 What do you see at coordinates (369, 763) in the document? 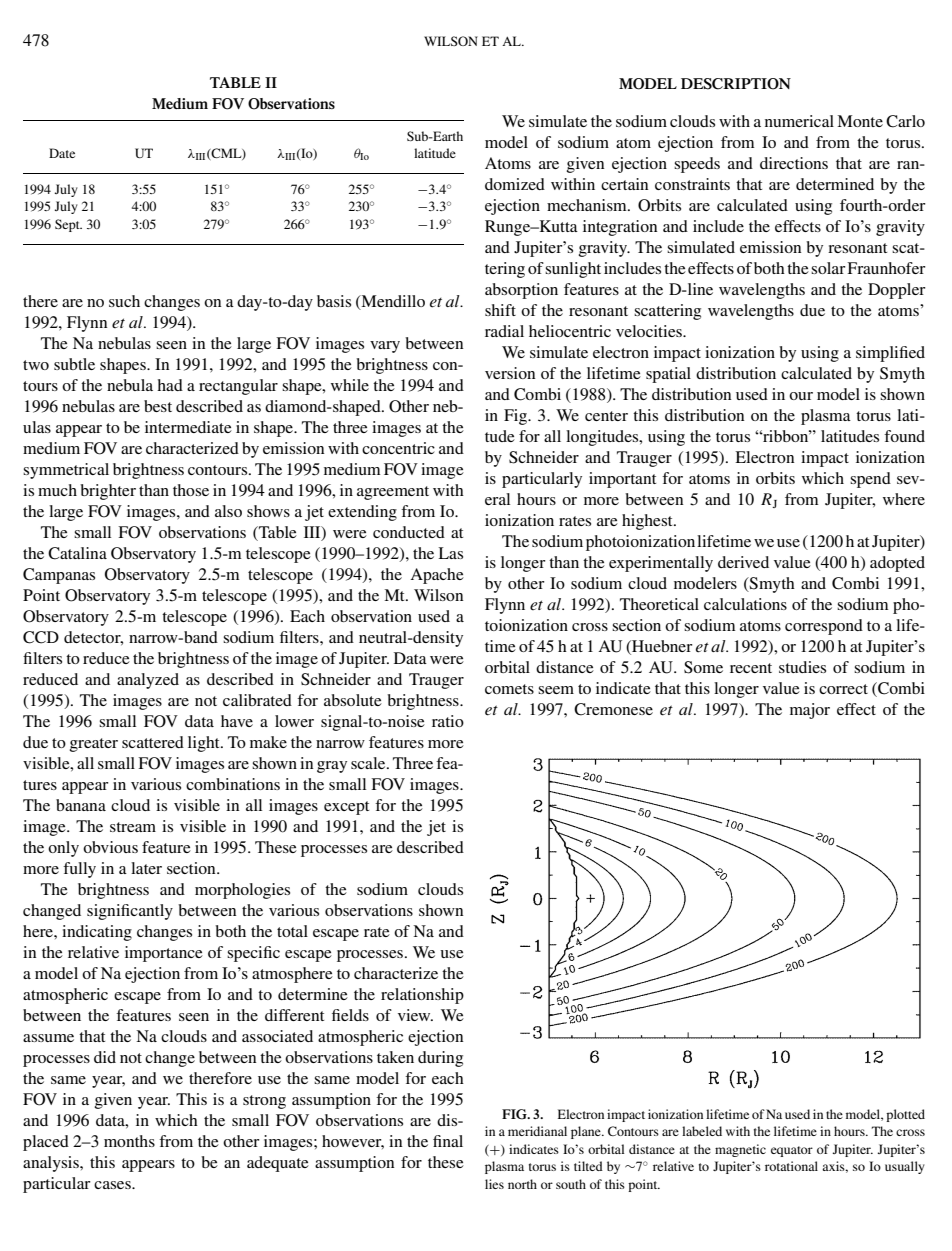
I see `scale` at bounding box center [369, 763].
